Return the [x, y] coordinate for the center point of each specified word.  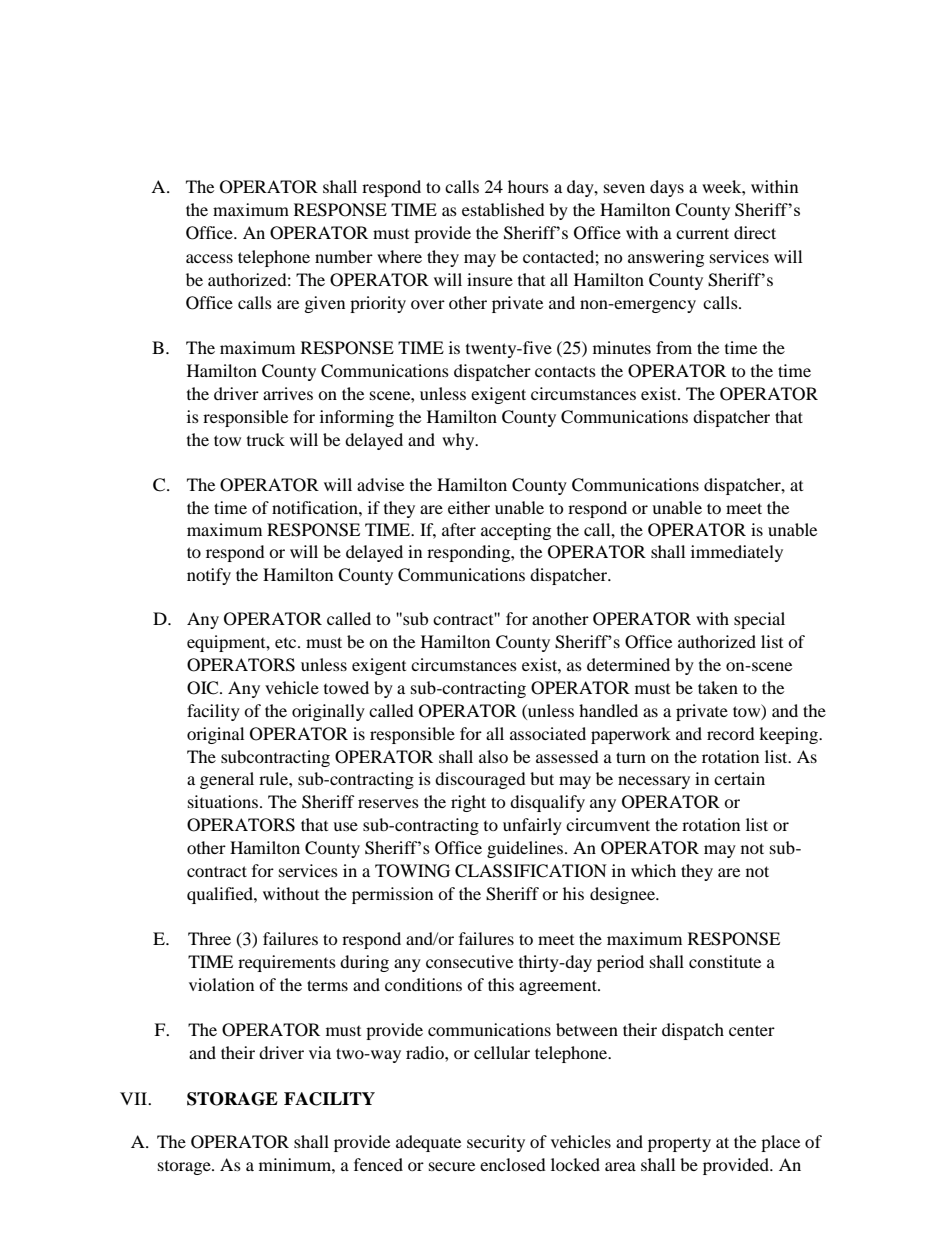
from [674, 347]
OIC [204, 688]
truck [266, 439]
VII [134, 1098]
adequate [428, 1143]
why [459, 441]
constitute [725, 961]
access [209, 258]
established [503, 209]
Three [209, 938]
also [493, 756]
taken [718, 687]
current [702, 233]
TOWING [412, 871]
